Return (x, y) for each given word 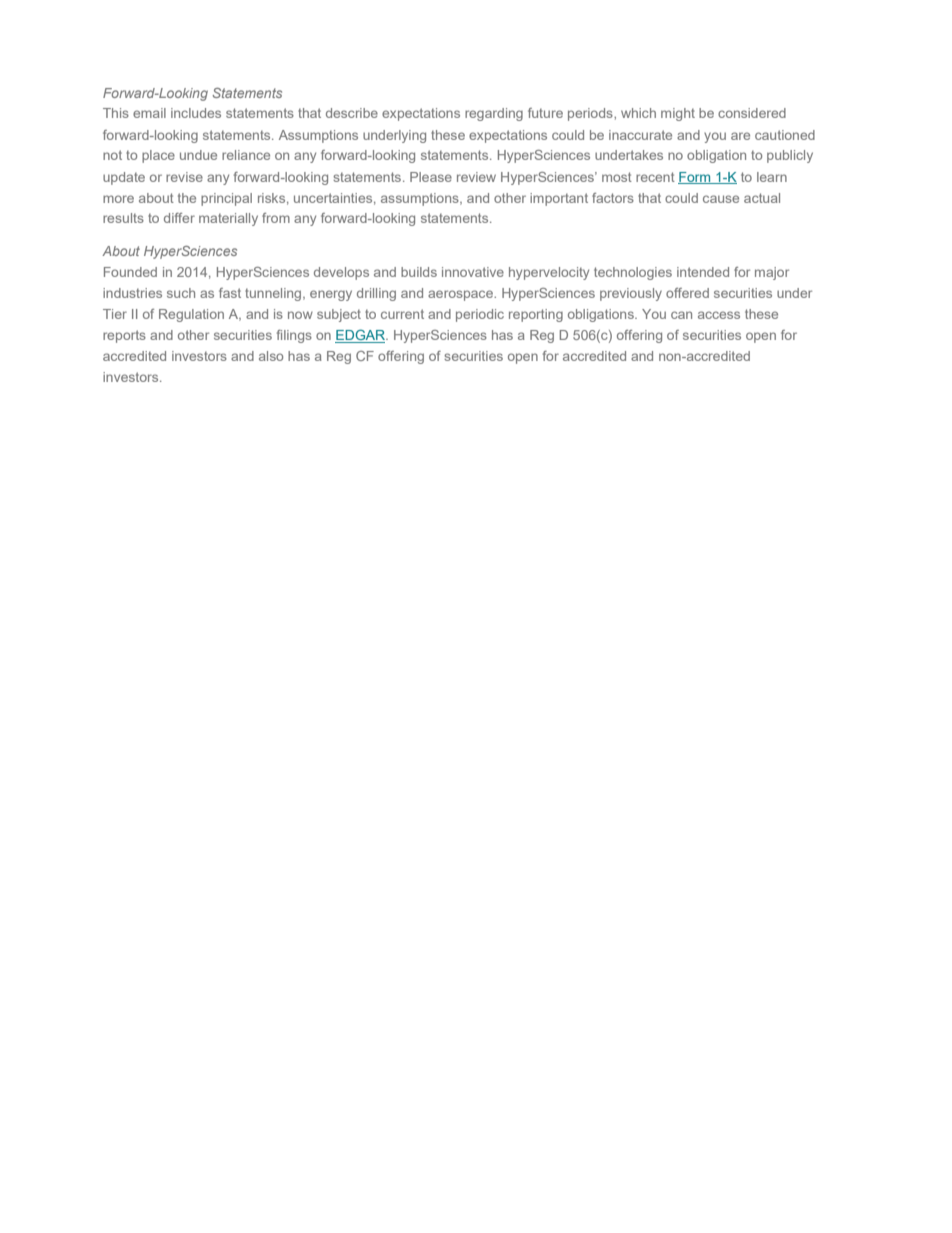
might (678, 114)
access (719, 315)
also (271, 356)
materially (228, 219)
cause (721, 199)
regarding (494, 114)
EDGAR (361, 336)
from (276, 218)
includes (196, 113)
